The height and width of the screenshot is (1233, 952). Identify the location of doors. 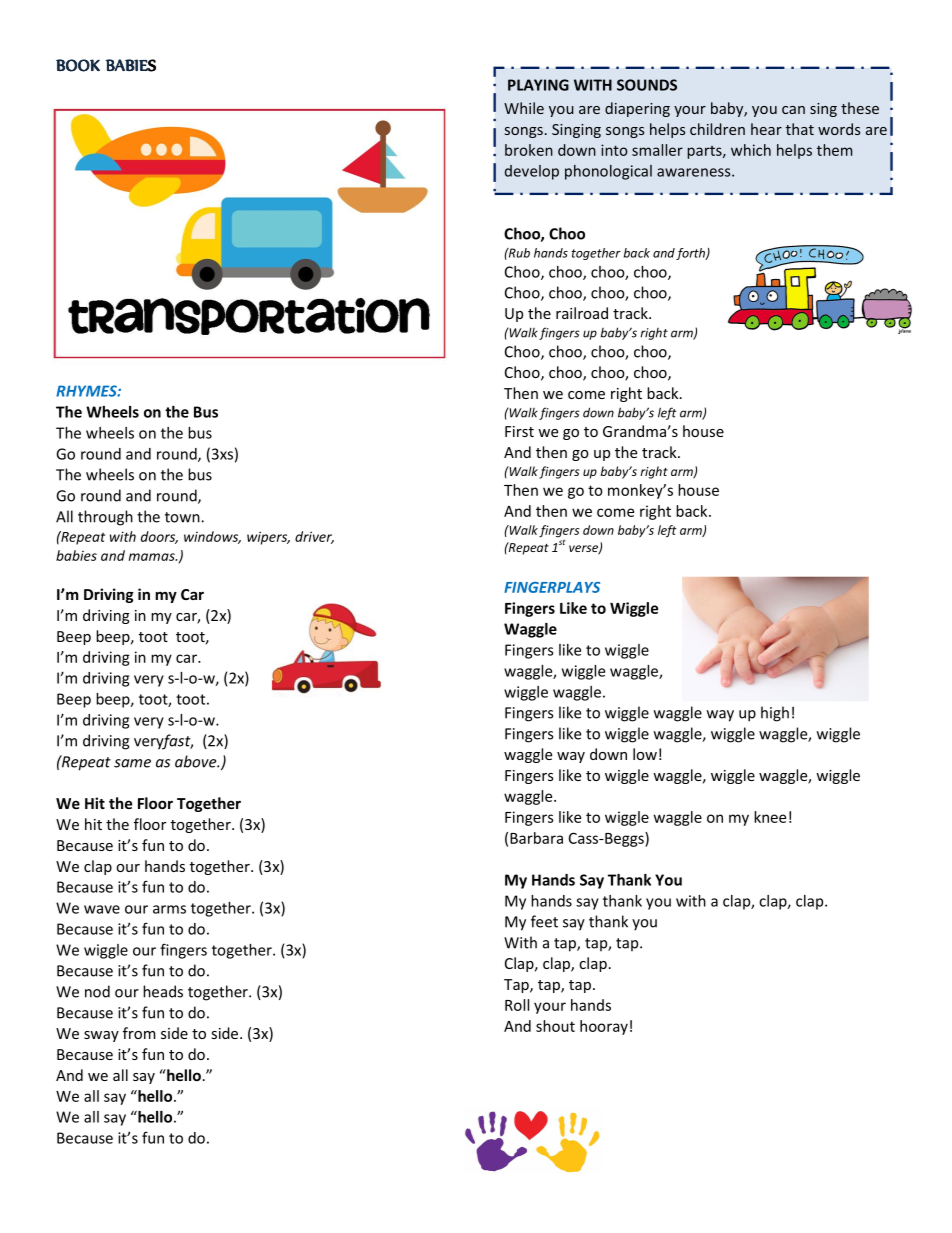
(159, 537).
